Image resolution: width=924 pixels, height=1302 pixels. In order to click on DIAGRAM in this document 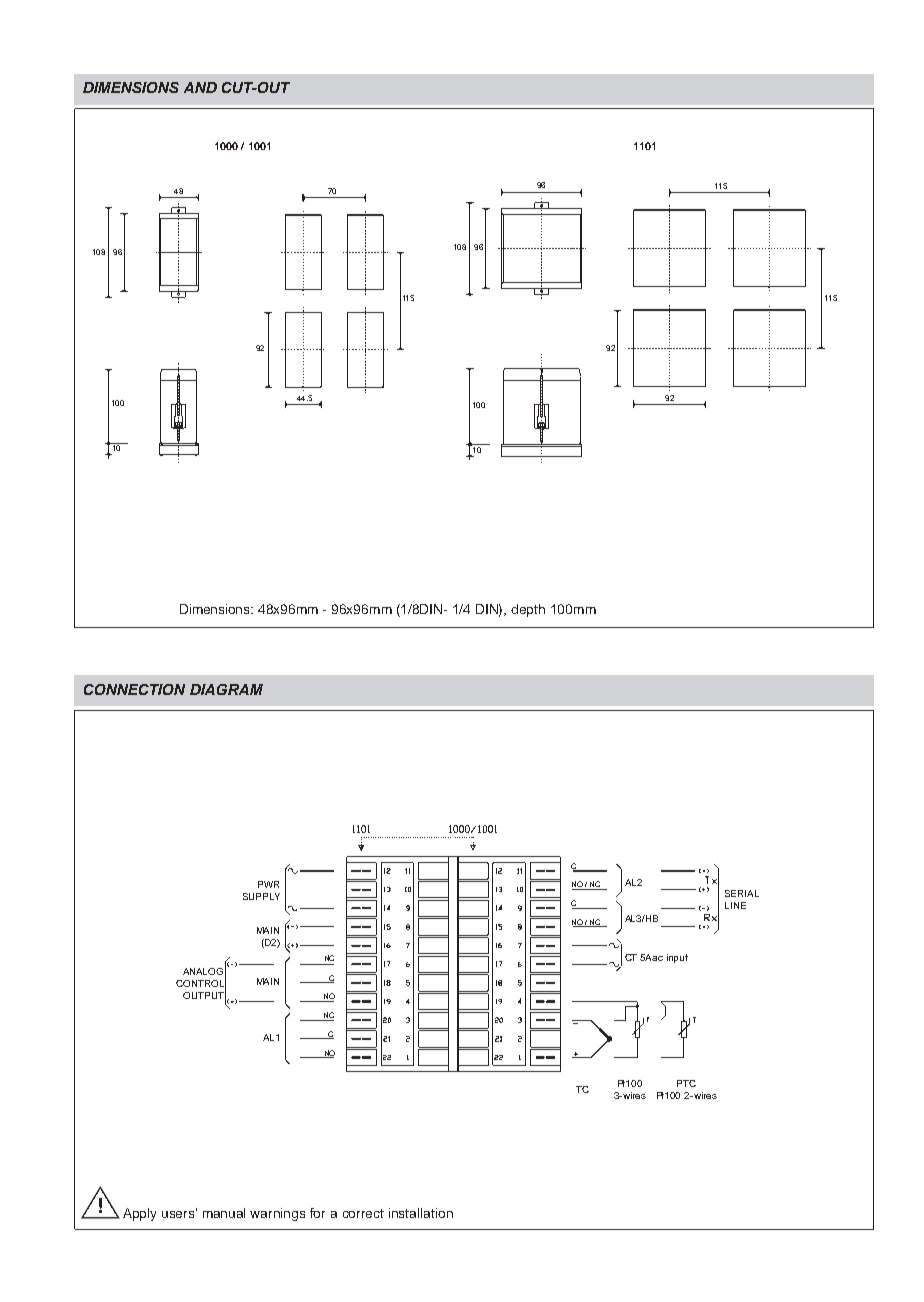, I will do `click(226, 689)`.
